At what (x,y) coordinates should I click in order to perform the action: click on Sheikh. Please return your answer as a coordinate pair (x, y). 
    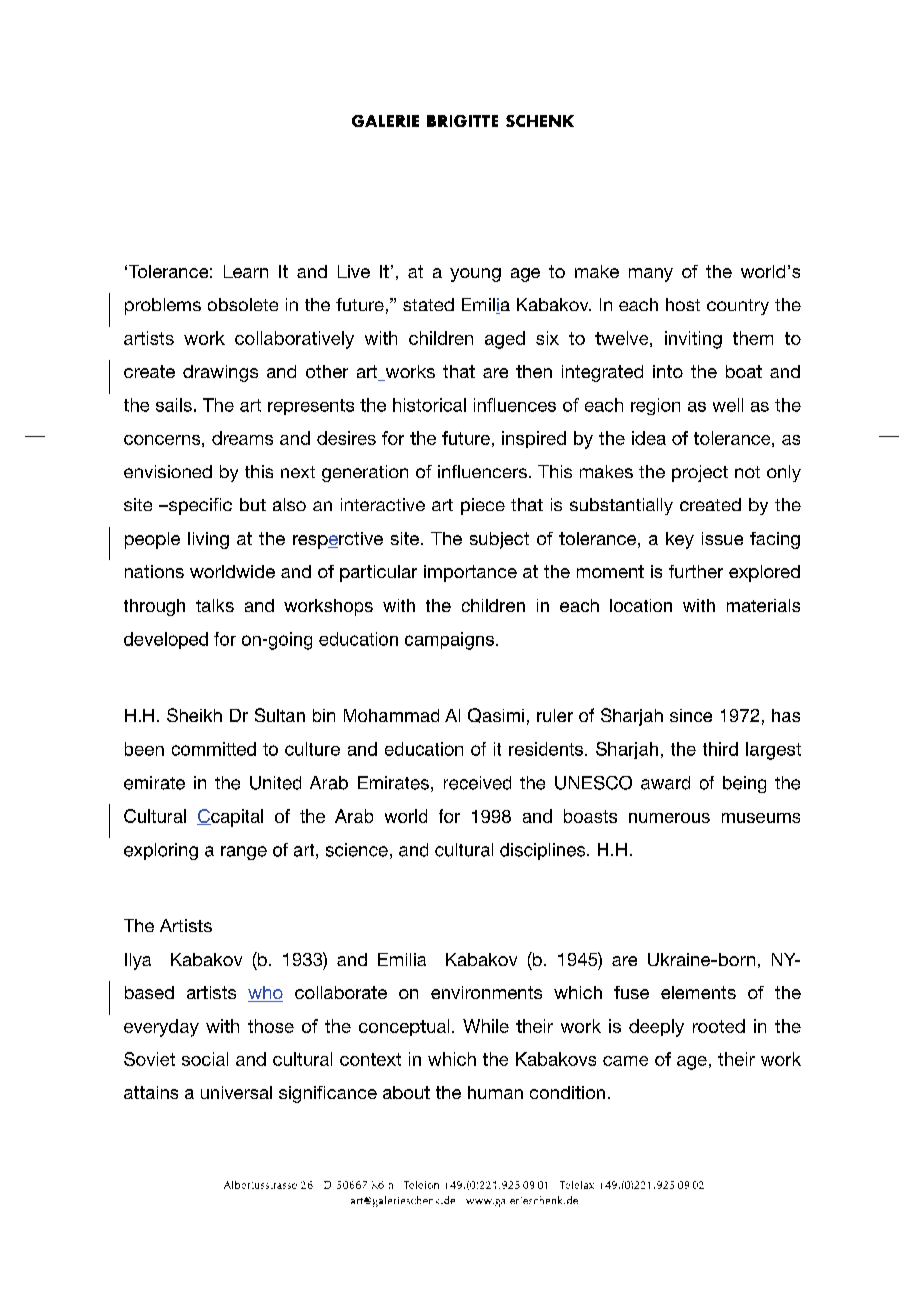
    Looking at the image, I should click on (194, 715).
